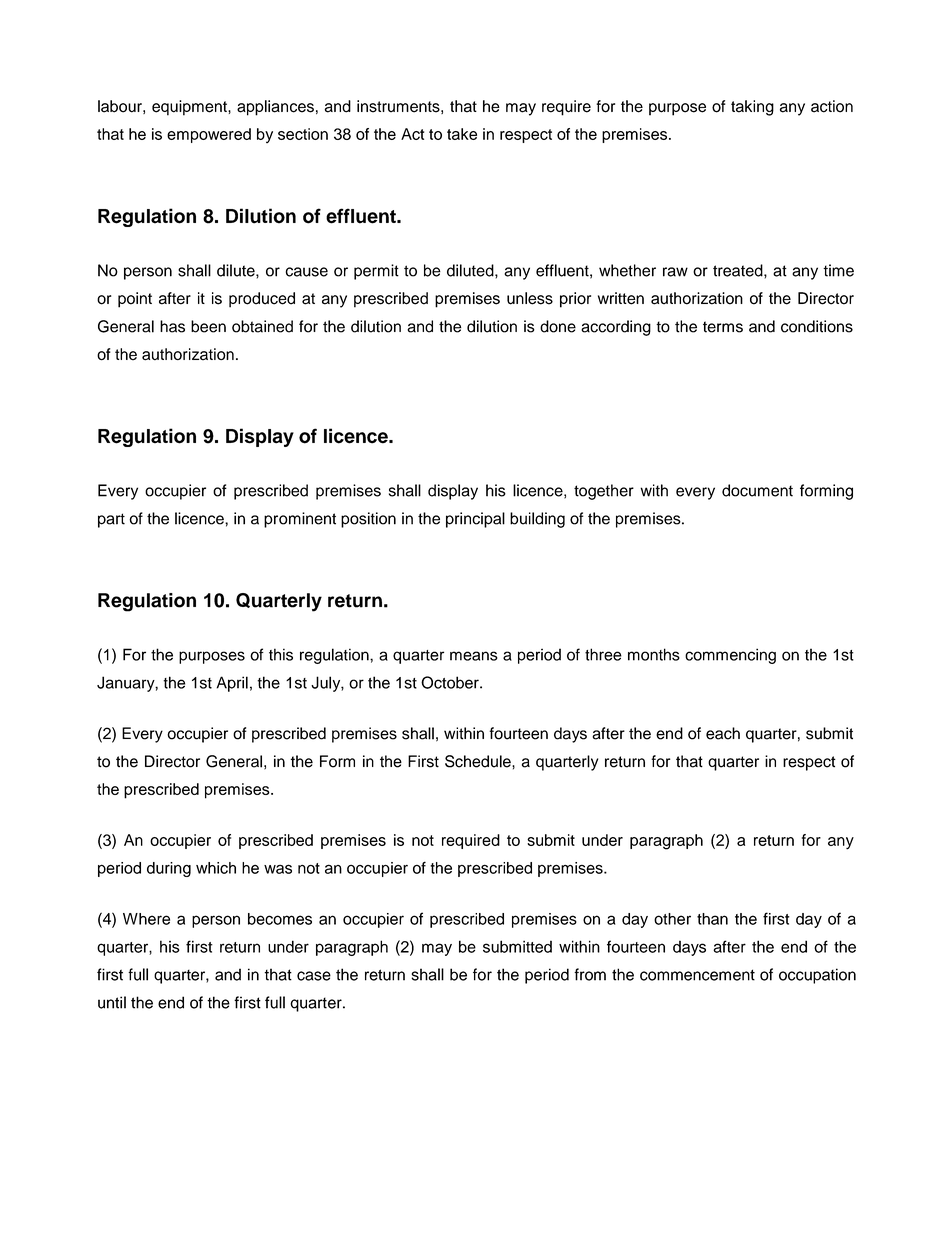 The height and width of the document is (1248, 952). What do you see at coordinates (757, 490) in the document?
I see `document` at bounding box center [757, 490].
